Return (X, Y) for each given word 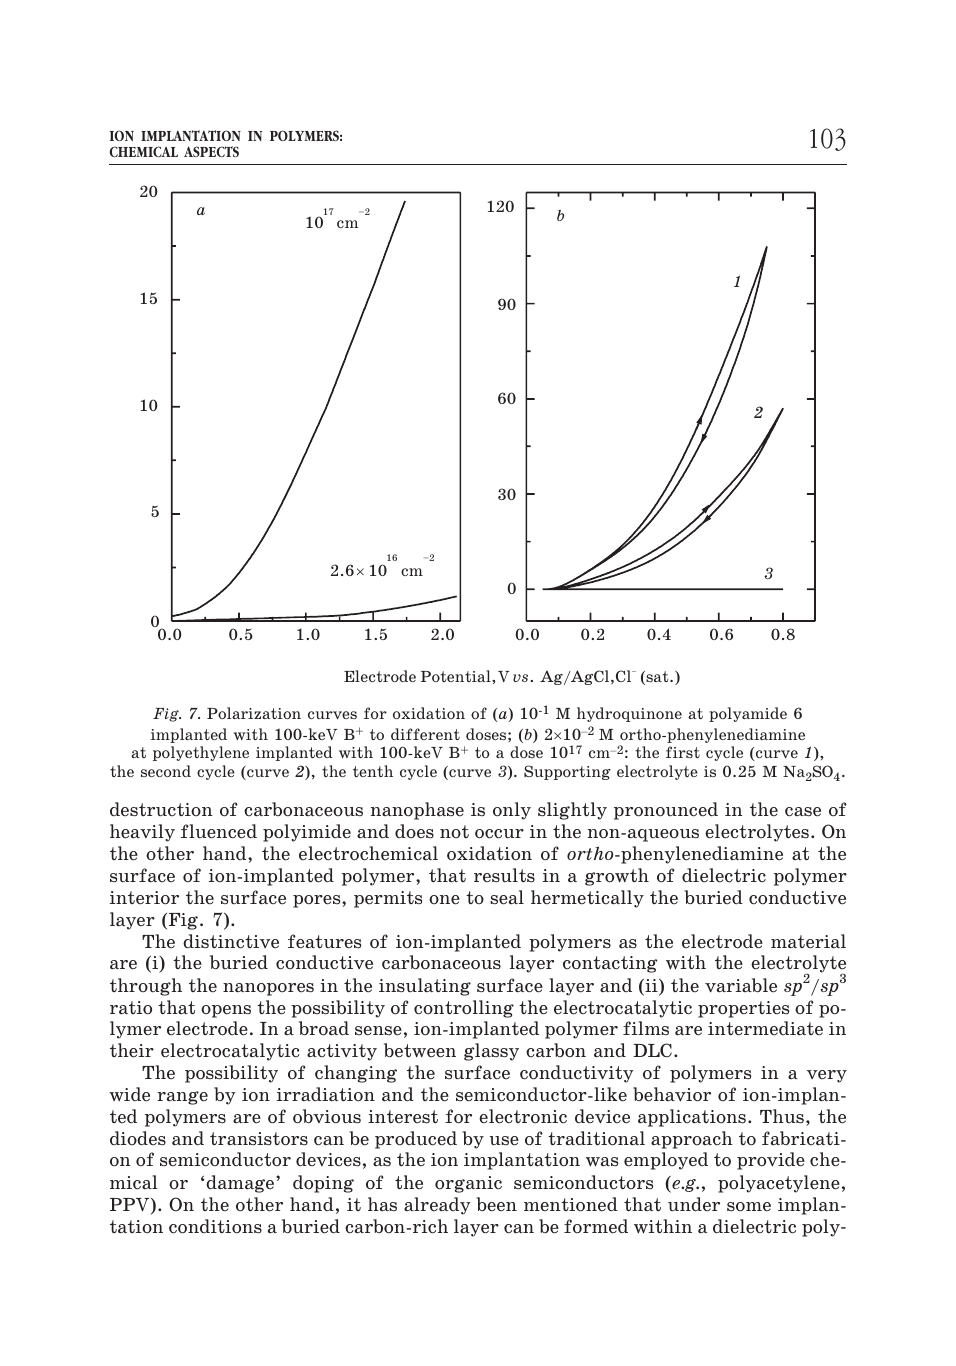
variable (741, 985)
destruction (161, 809)
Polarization (254, 713)
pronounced (666, 811)
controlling (464, 1009)
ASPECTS (211, 151)
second (166, 771)
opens (226, 1011)
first (683, 752)
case (803, 812)
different (425, 734)
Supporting (567, 772)
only (512, 811)
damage (241, 1184)
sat (657, 678)
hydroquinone (629, 714)
